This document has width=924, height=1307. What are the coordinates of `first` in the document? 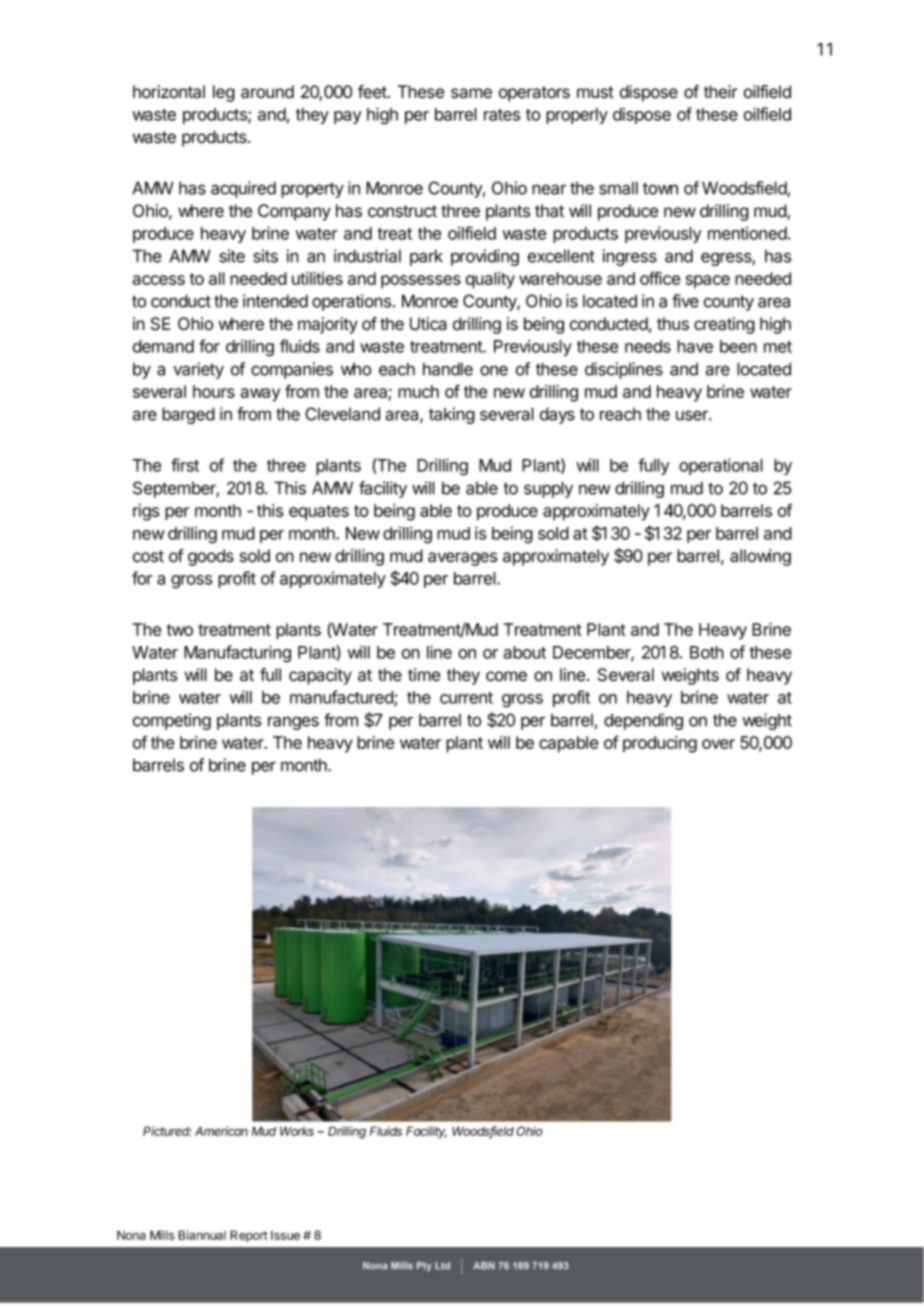 It's located at (185, 465).
